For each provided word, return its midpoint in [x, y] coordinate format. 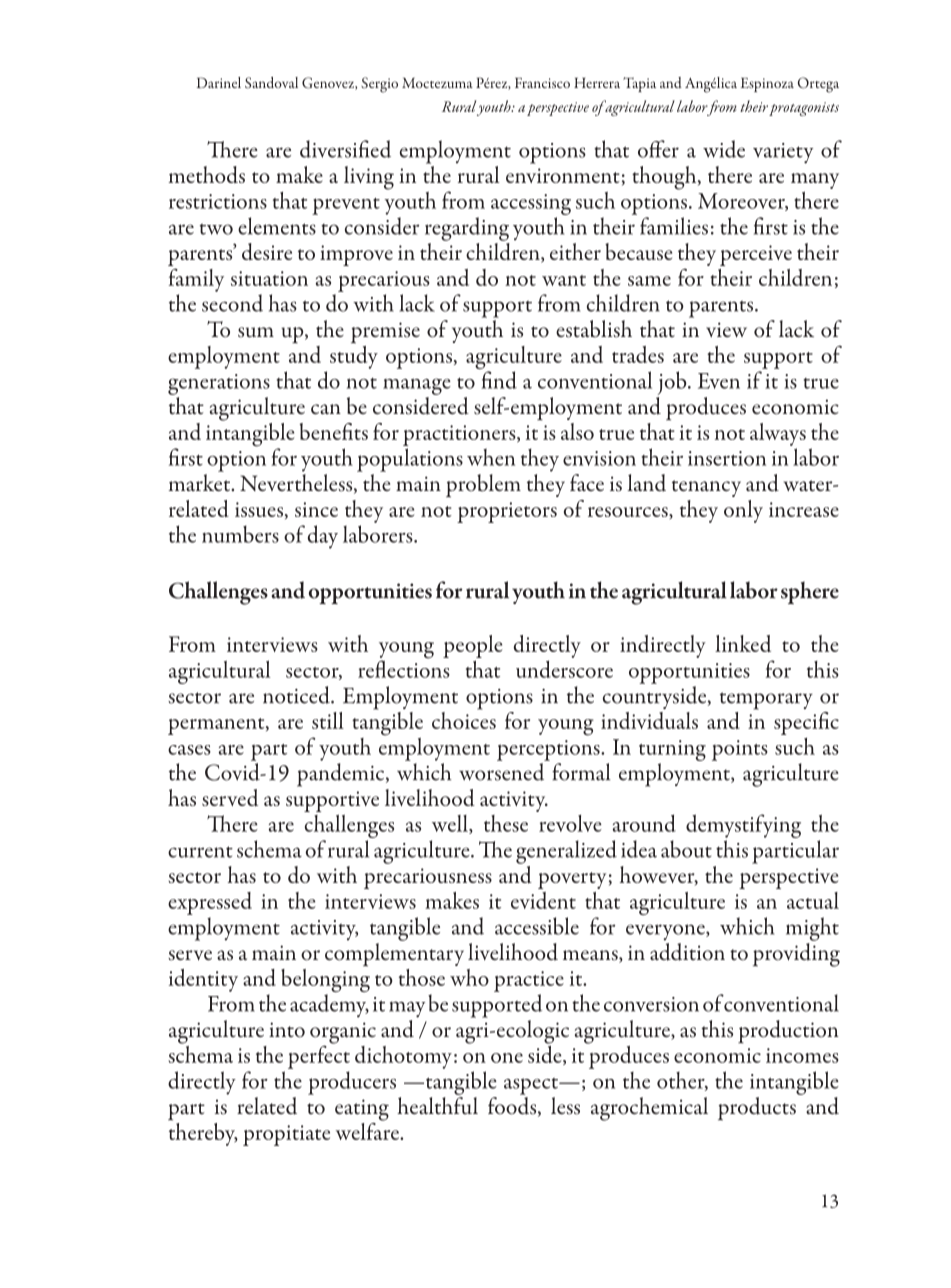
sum [256, 332]
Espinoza [767, 85]
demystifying [743, 827]
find [499, 380]
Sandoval [271, 83]
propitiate [286, 1135]
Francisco [542, 83]
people [473, 646]
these [506, 823]
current [200, 852]
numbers [240, 534]
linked [743, 643]
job [673, 383]
